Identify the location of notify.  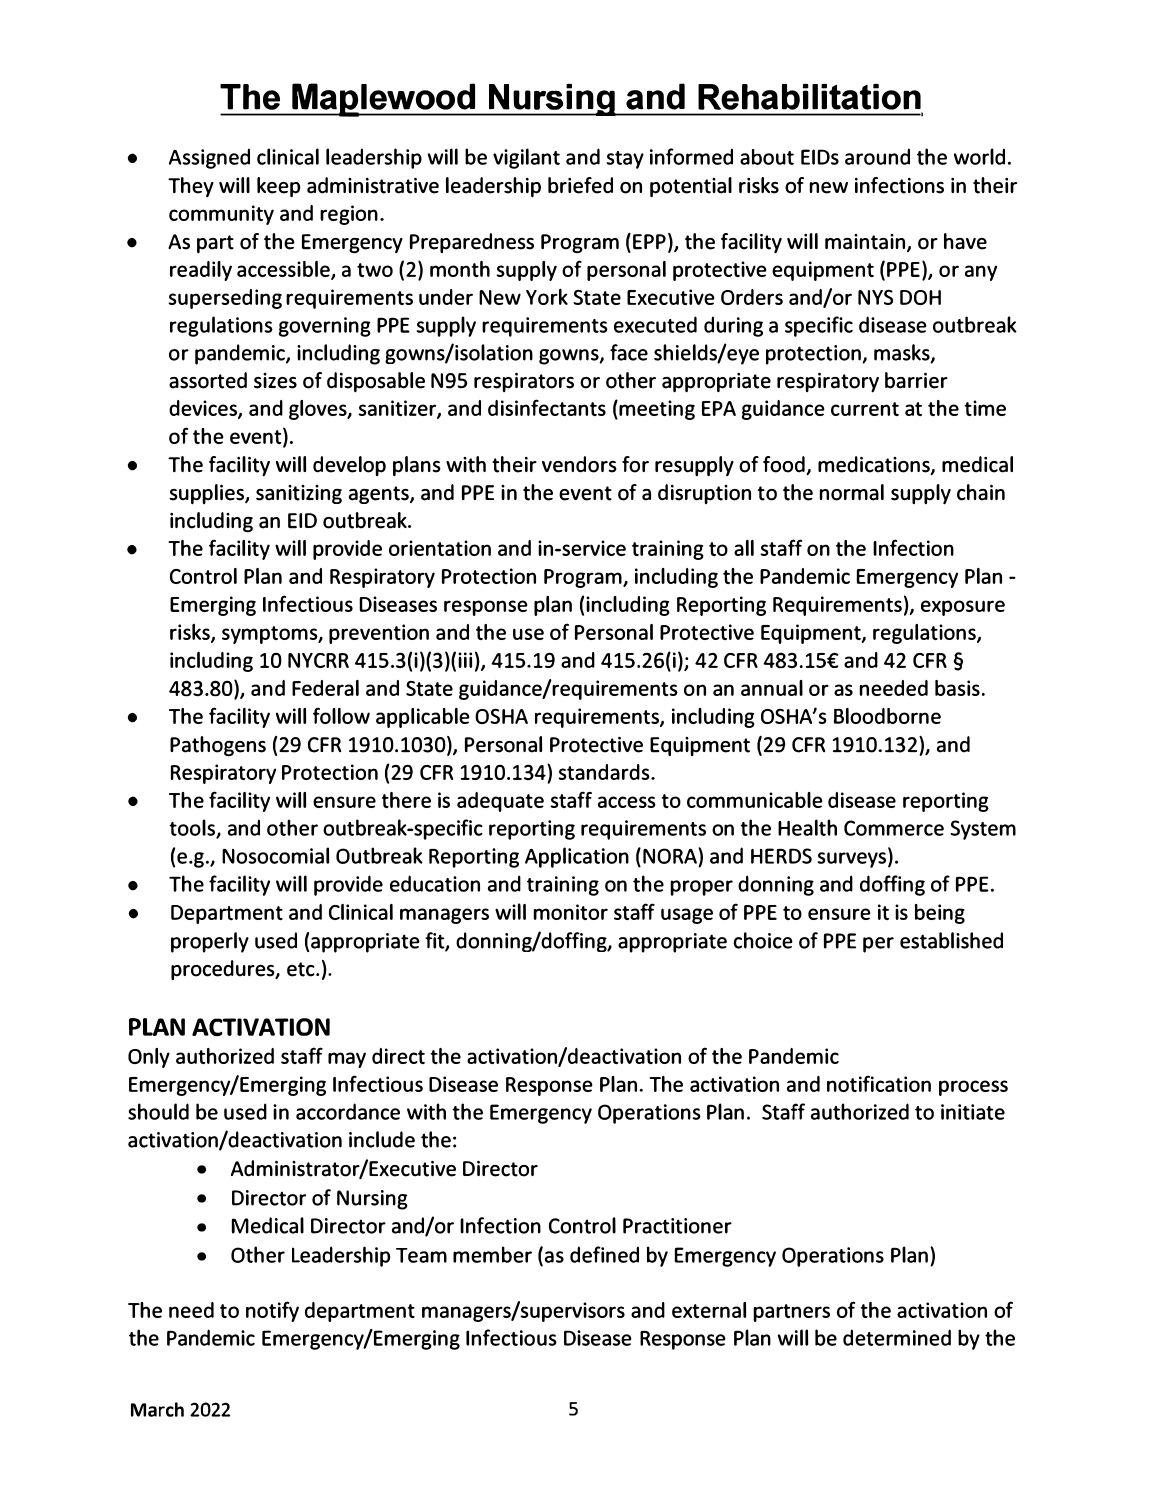
(272, 1311).
